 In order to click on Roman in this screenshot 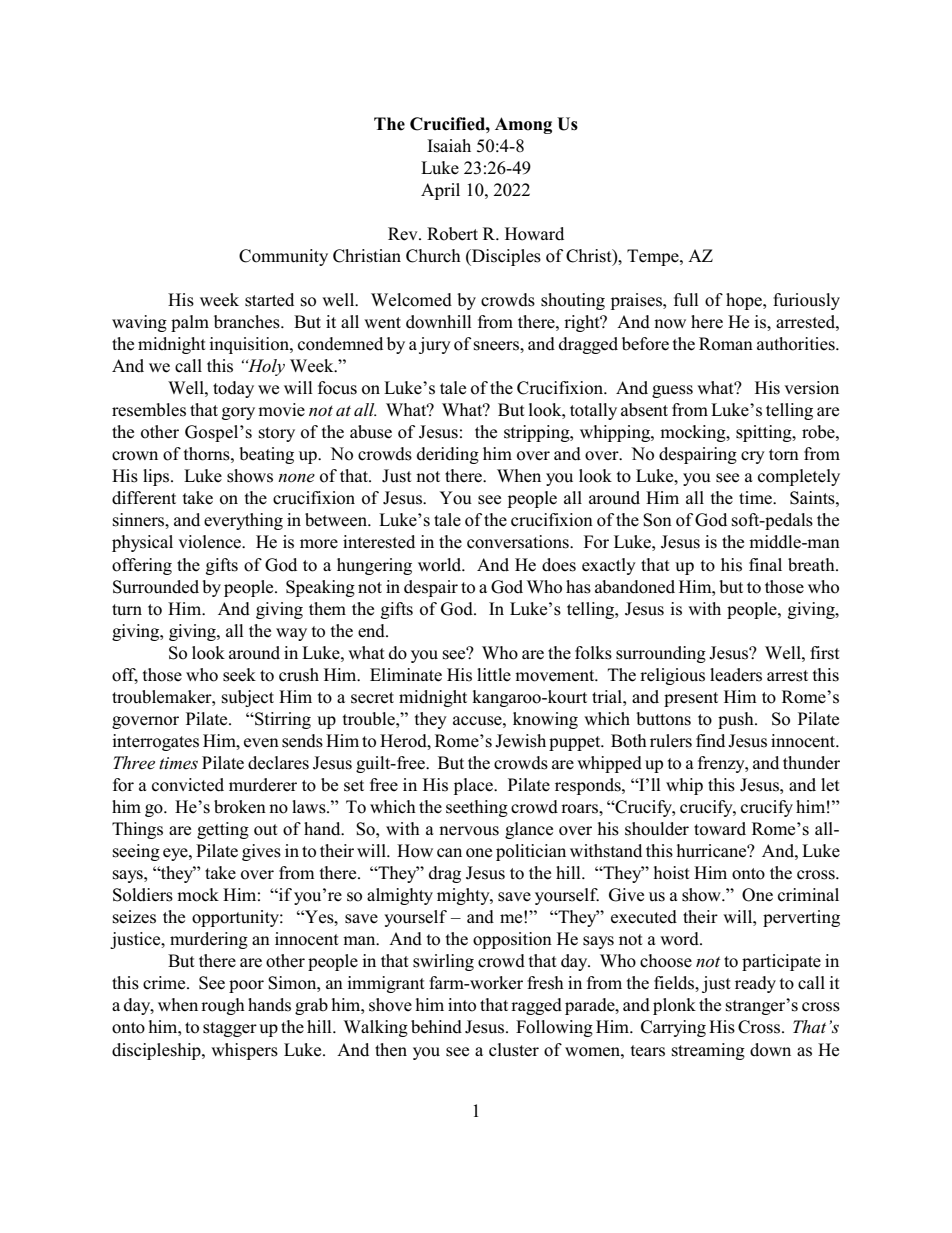, I will do `click(726, 344)`.
